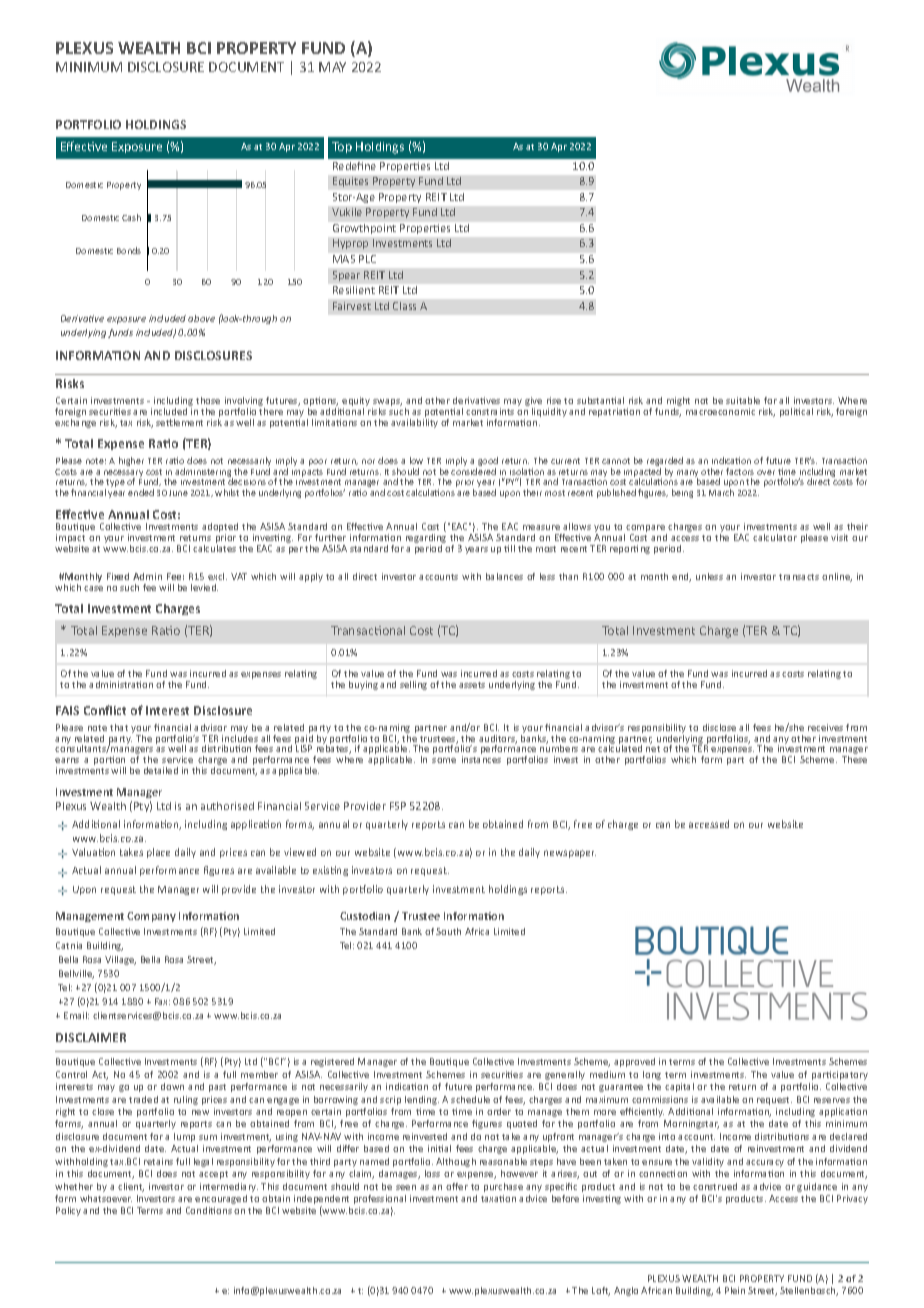 The image size is (924, 1308). What do you see at coordinates (350, 182) in the page?
I see `Equites` at bounding box center [350, 182].
